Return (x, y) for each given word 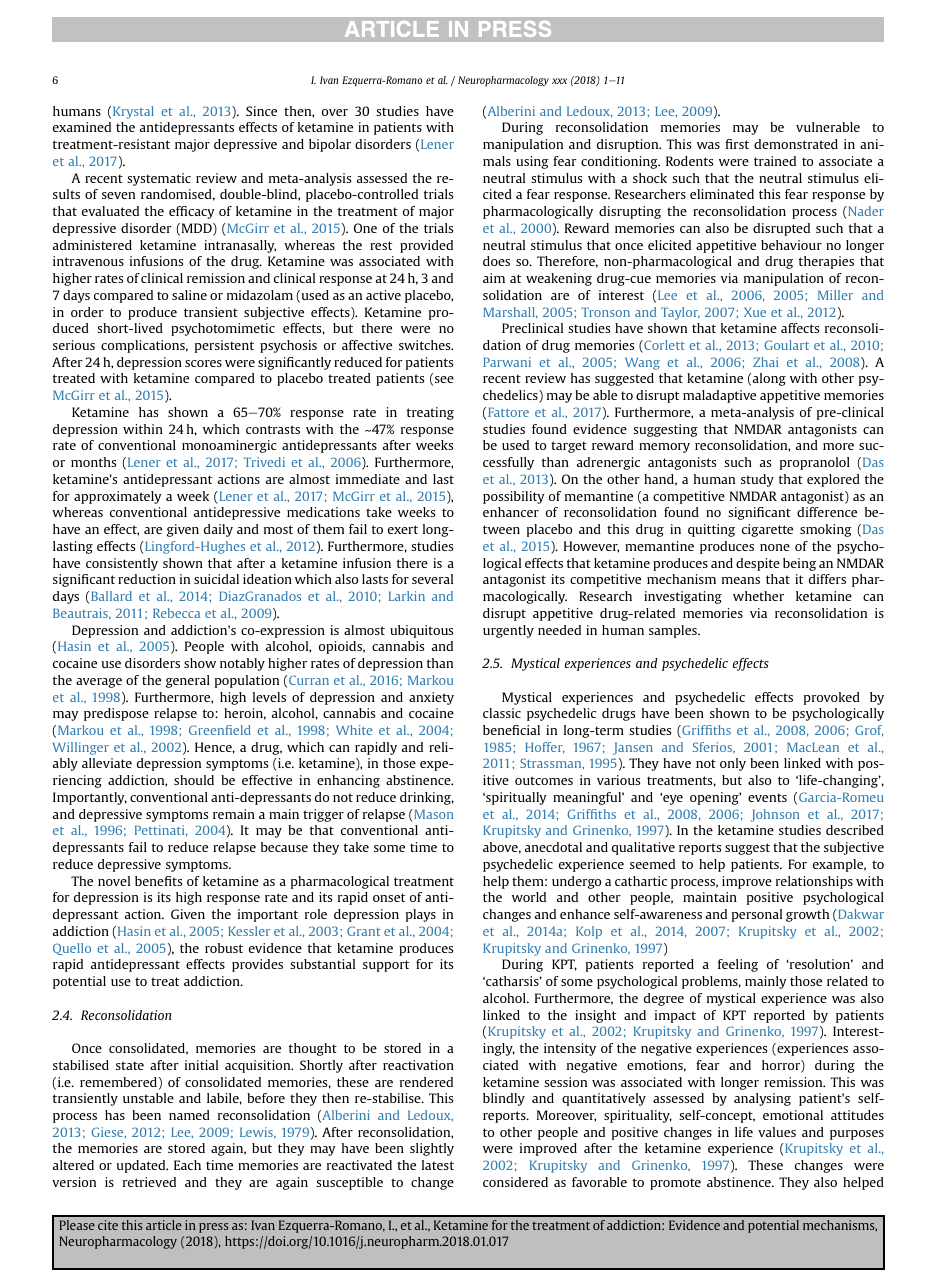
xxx (559, 81)
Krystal (133, 112)
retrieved (149, 1182)
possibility (513, 497)
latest (438, 1165)
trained (775, 161)
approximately (117, 497)
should (194, 780)
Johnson (775, 815)
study (757, 480)
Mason (432, 815)
